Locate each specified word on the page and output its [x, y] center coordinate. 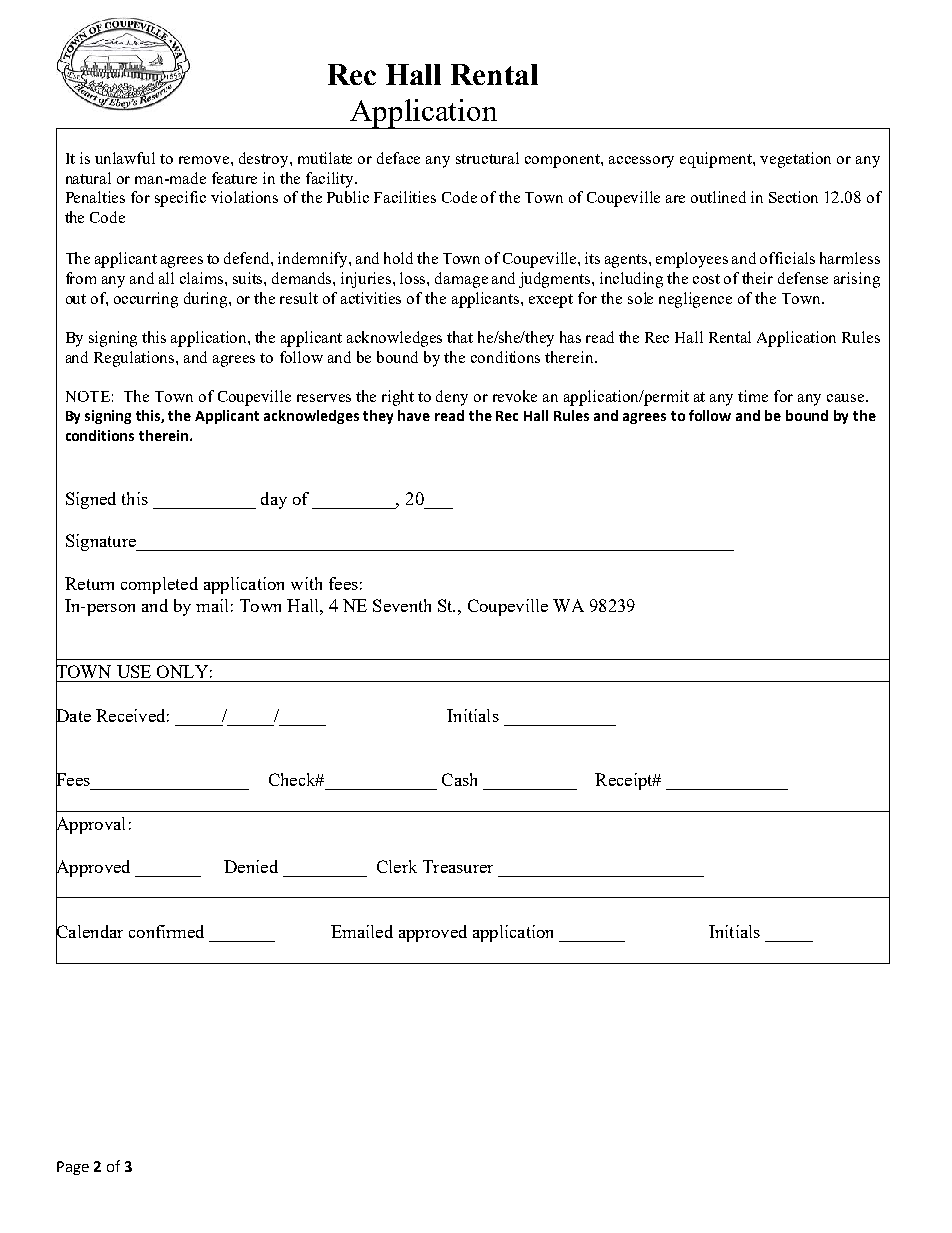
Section [793, 197]
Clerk [397, 866]
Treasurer [458, 866]
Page [73, 1168]
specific [180, 199]
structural [487, 158]
